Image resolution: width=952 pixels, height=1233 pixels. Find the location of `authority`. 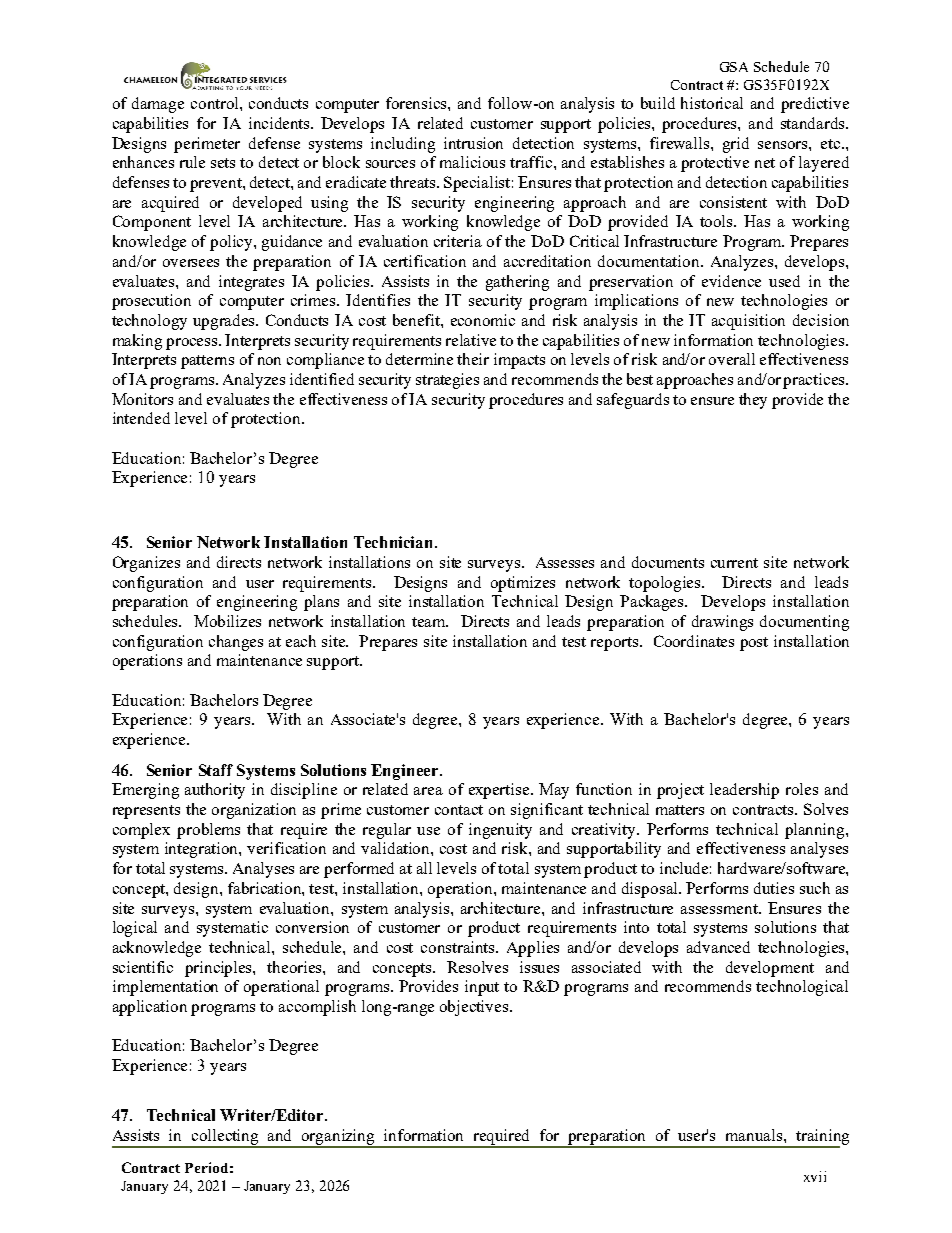

authority is located at coordinates (215, 791).
